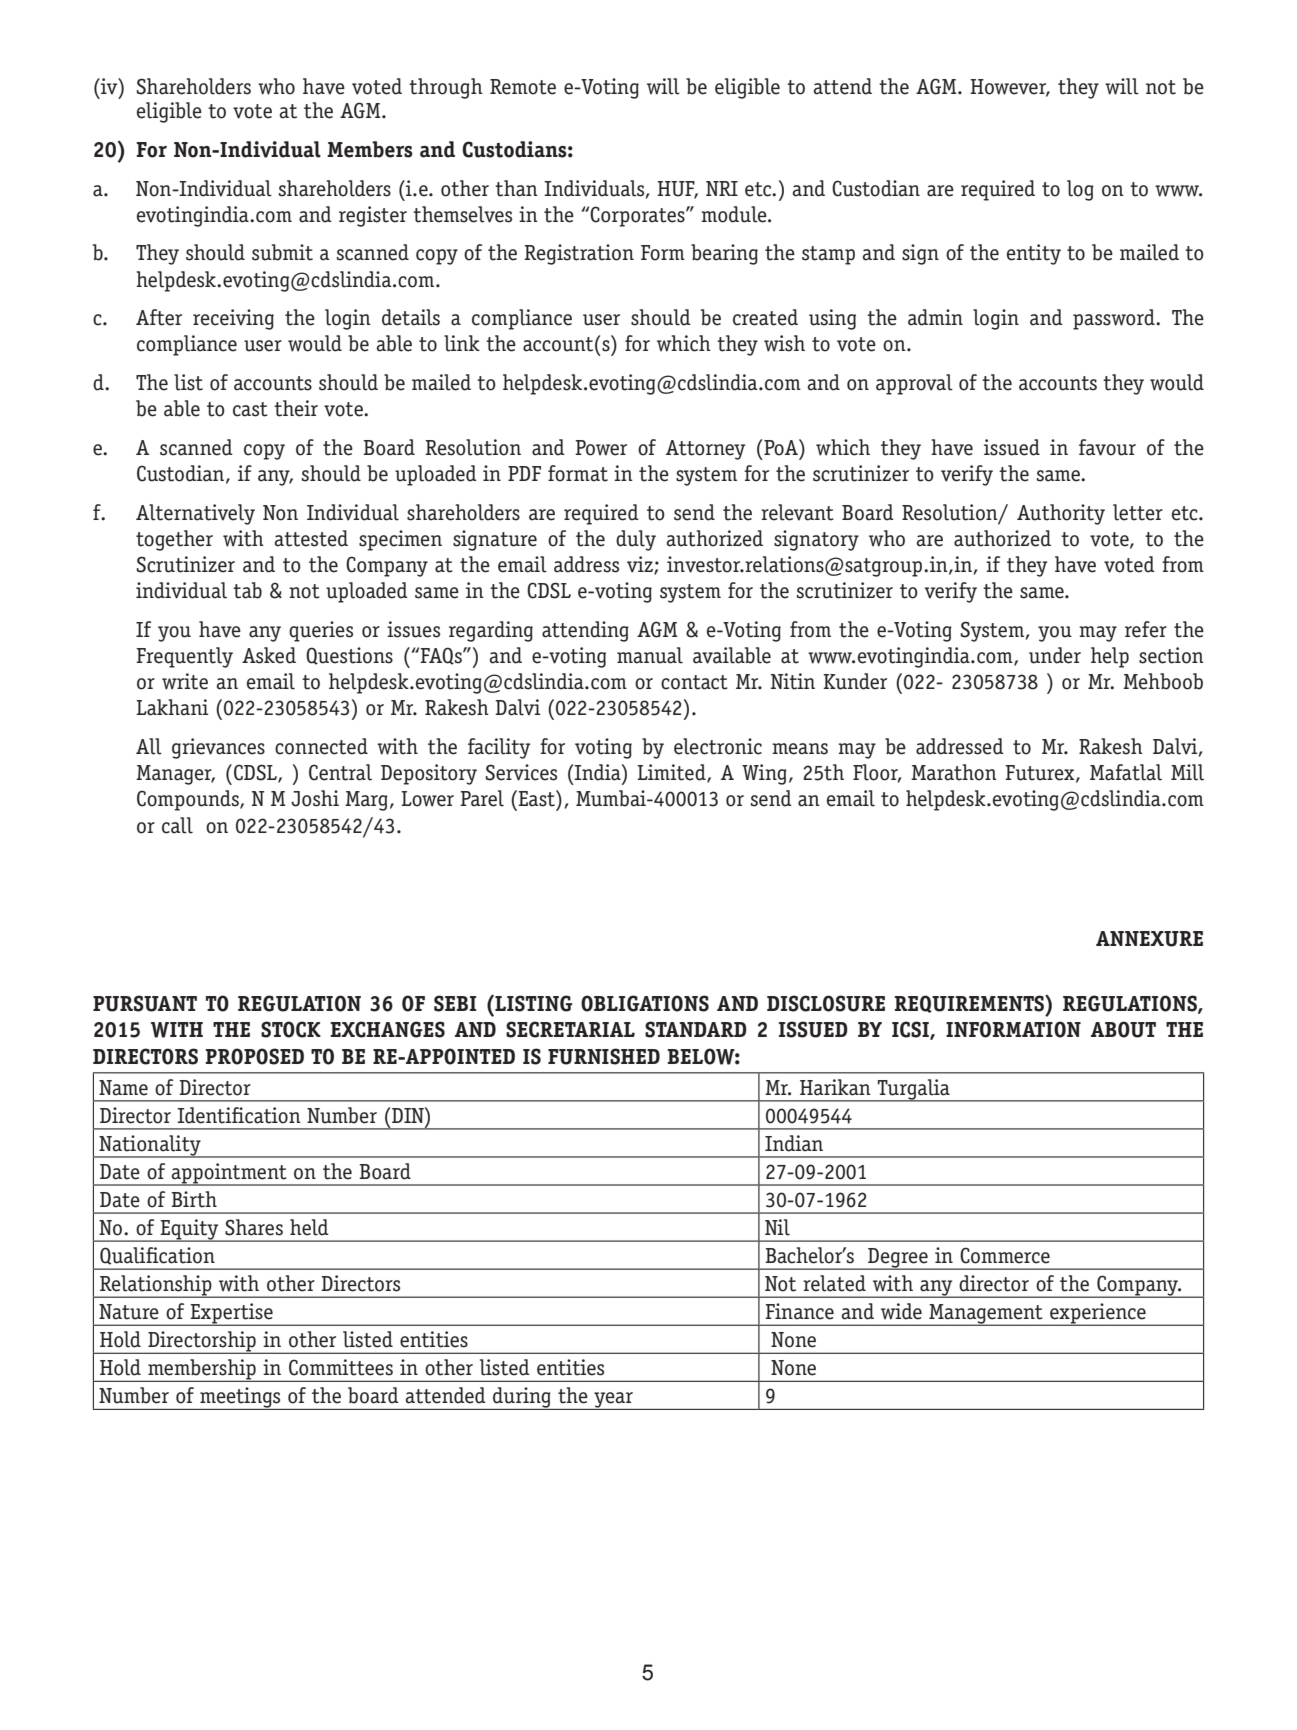 Image resolution: width=1297 pixels, height=1730 pixels. I want to click on Marathon, so click(954, 772).
